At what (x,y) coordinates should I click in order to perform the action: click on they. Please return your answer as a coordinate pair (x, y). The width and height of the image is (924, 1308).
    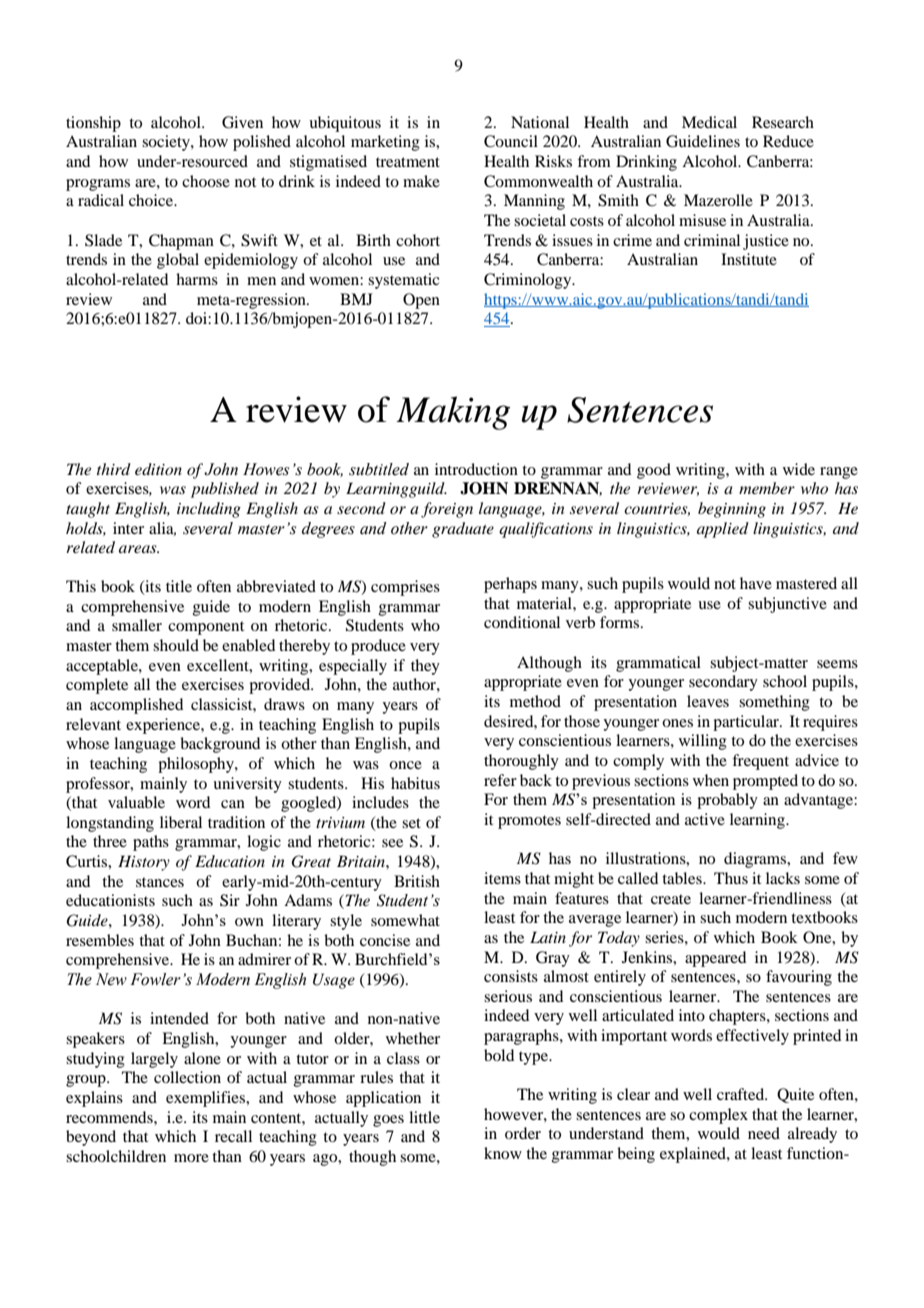
    Looking at the image, I should click on (425, 667).
